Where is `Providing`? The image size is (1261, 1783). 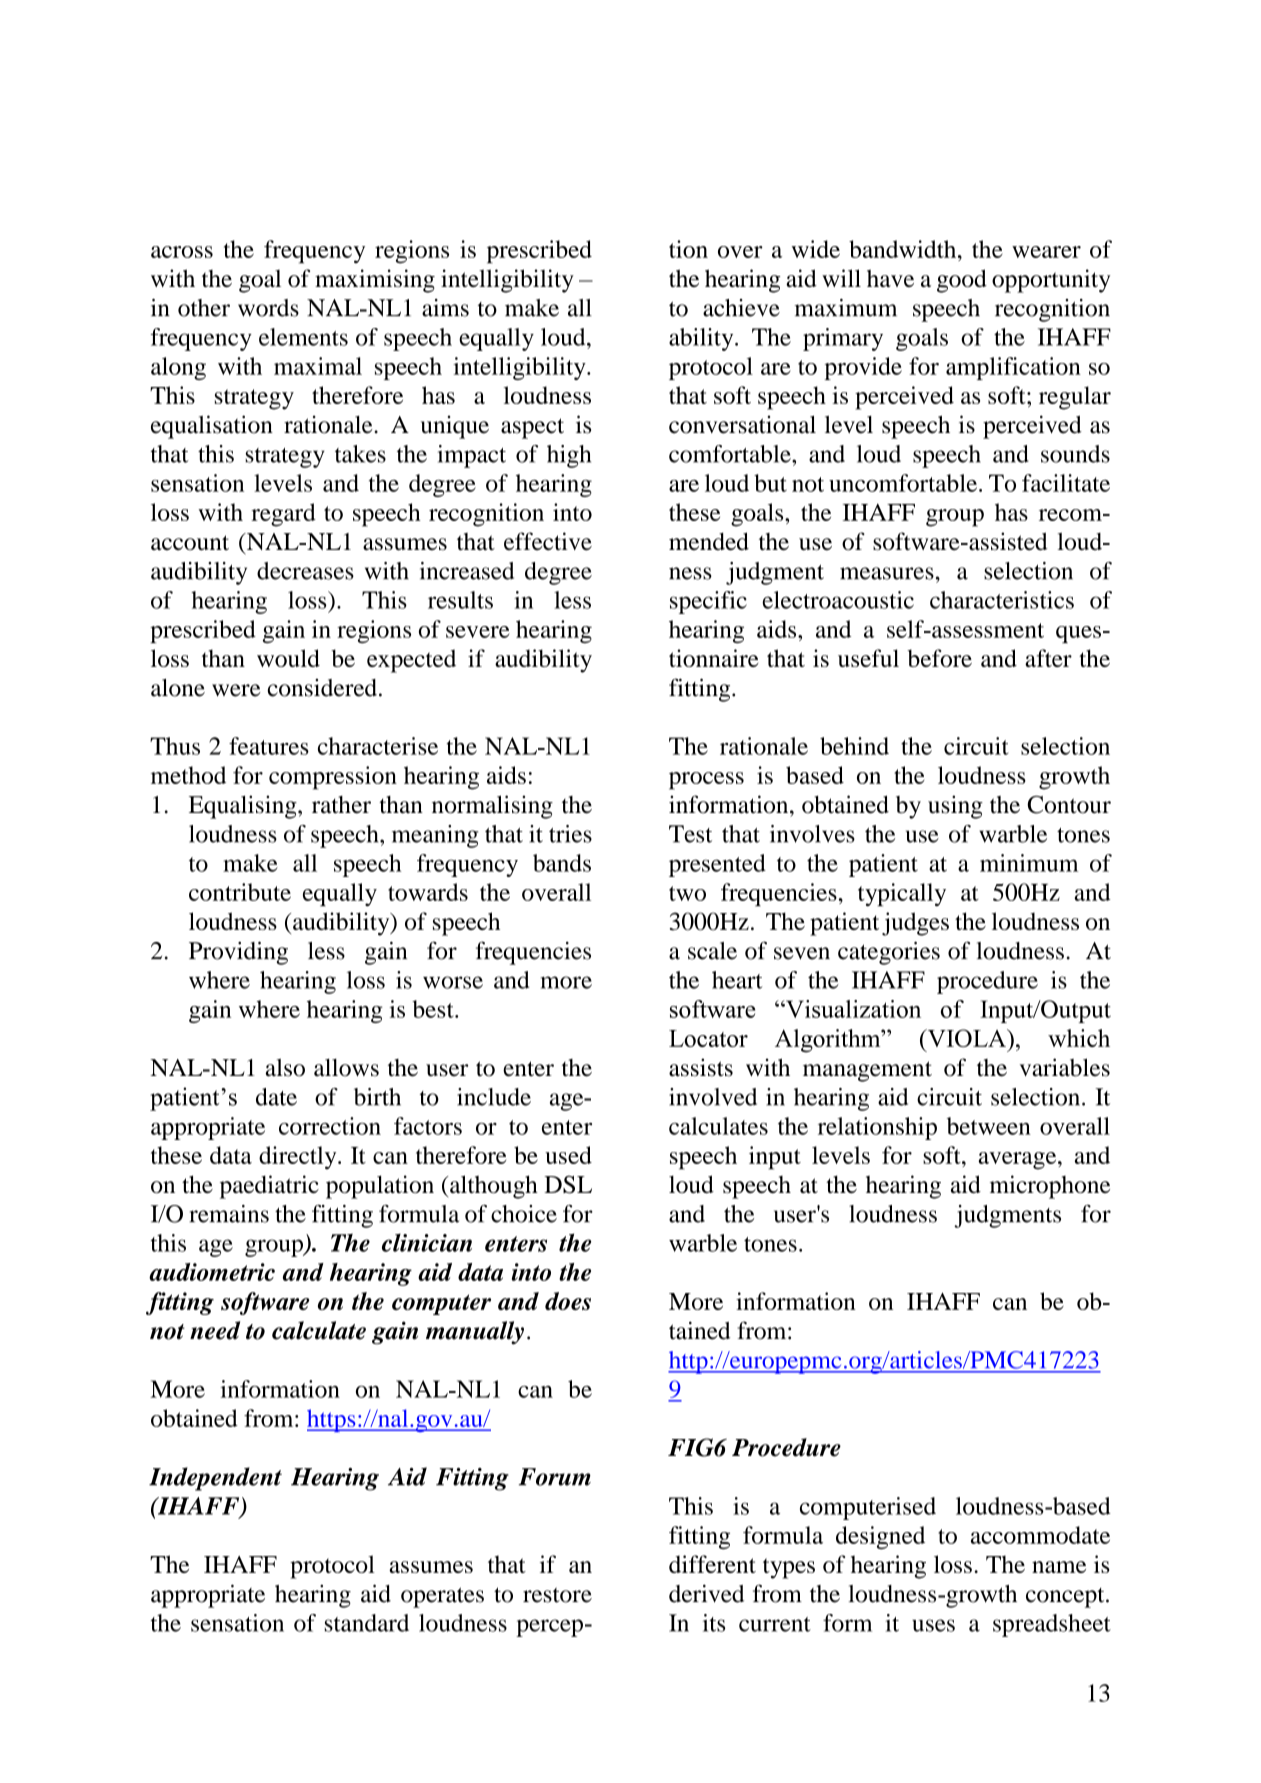
Providing is located at coordinates (238, 953).
